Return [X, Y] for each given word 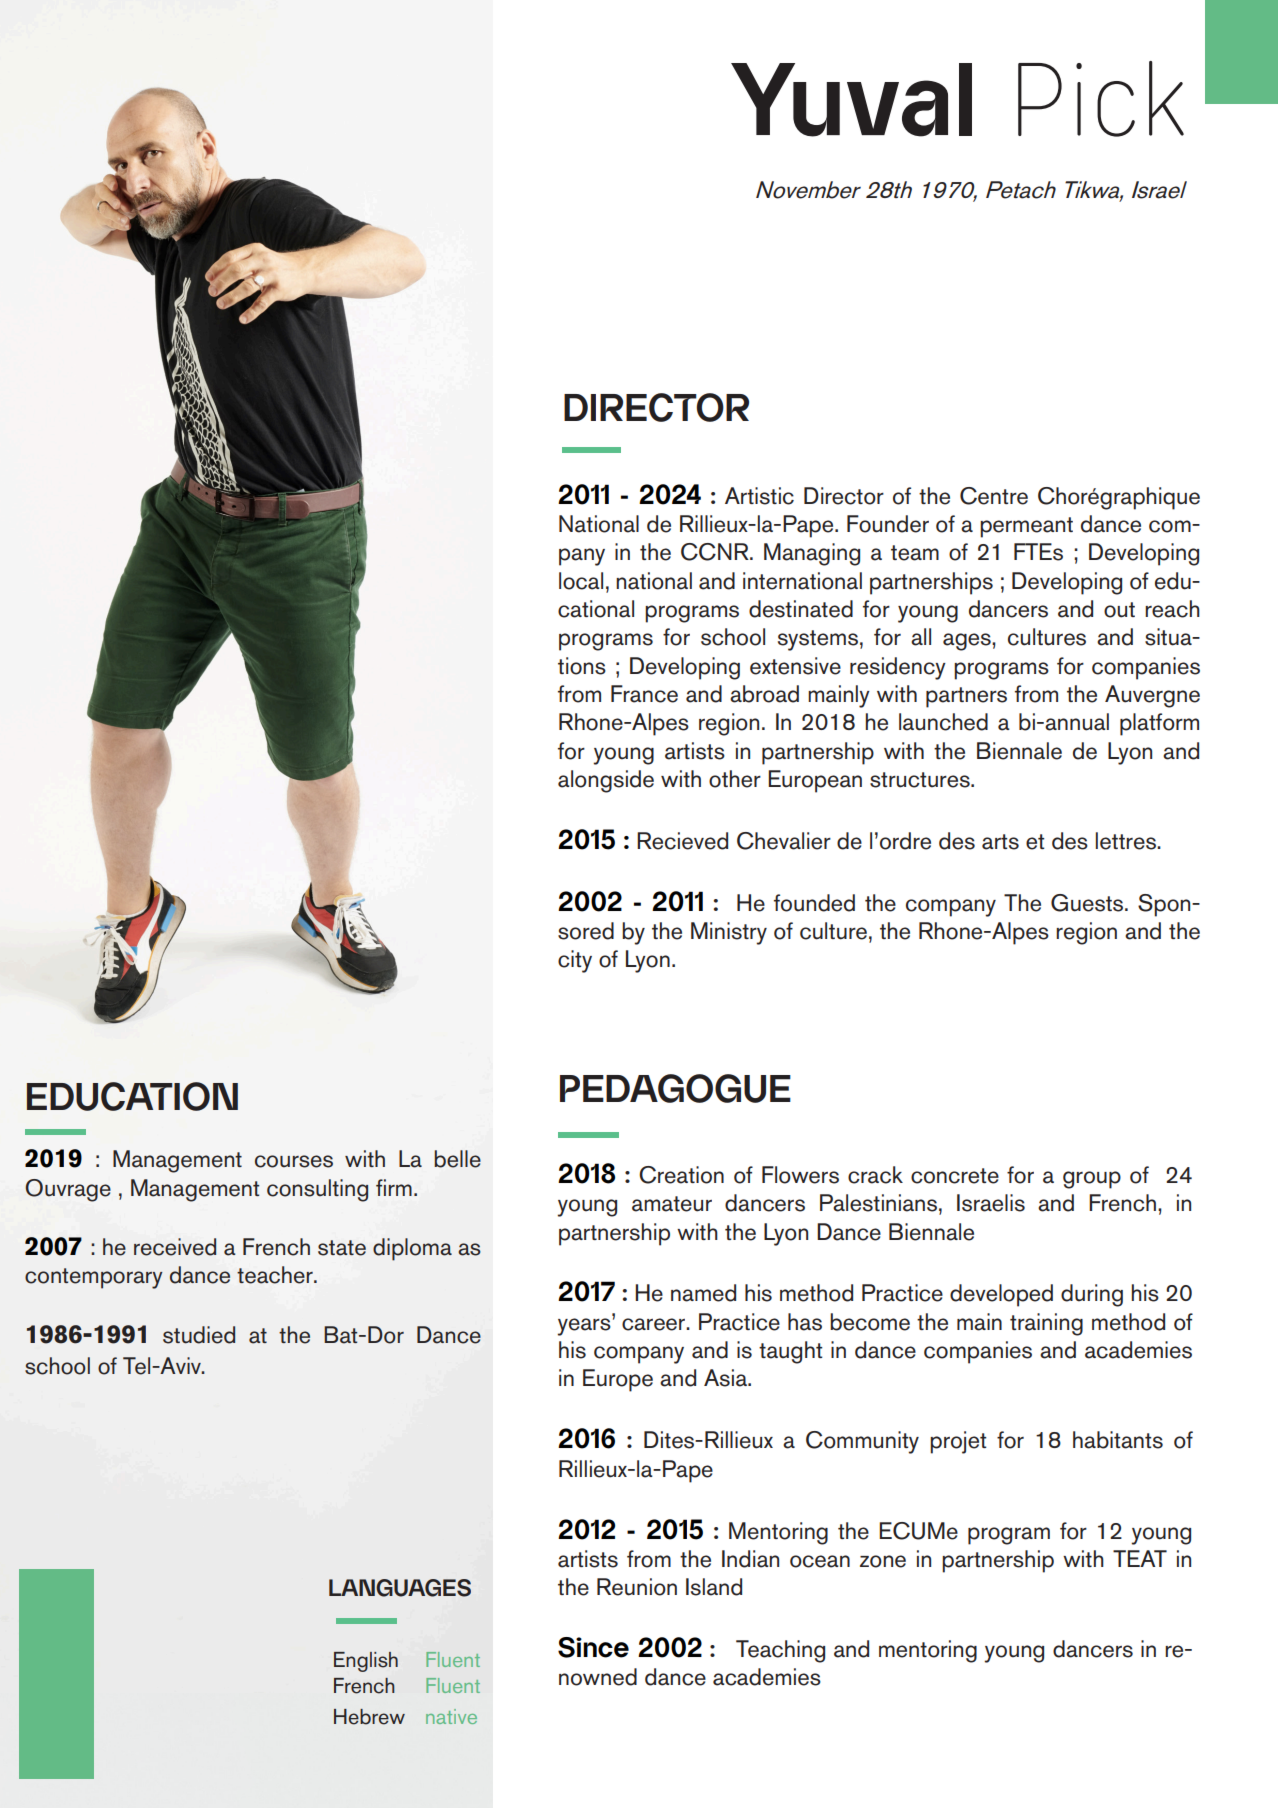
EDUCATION [132, 1096]
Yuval [851, 100]
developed [1001, 1295]
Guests [1088, 903]
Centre [994, 496]
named [703, 1293]
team [915, 553]
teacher [276, 1275]
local [581, 581]
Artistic [759, 496]
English [366, 1662]
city [575, 961]
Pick [1101, 99]
